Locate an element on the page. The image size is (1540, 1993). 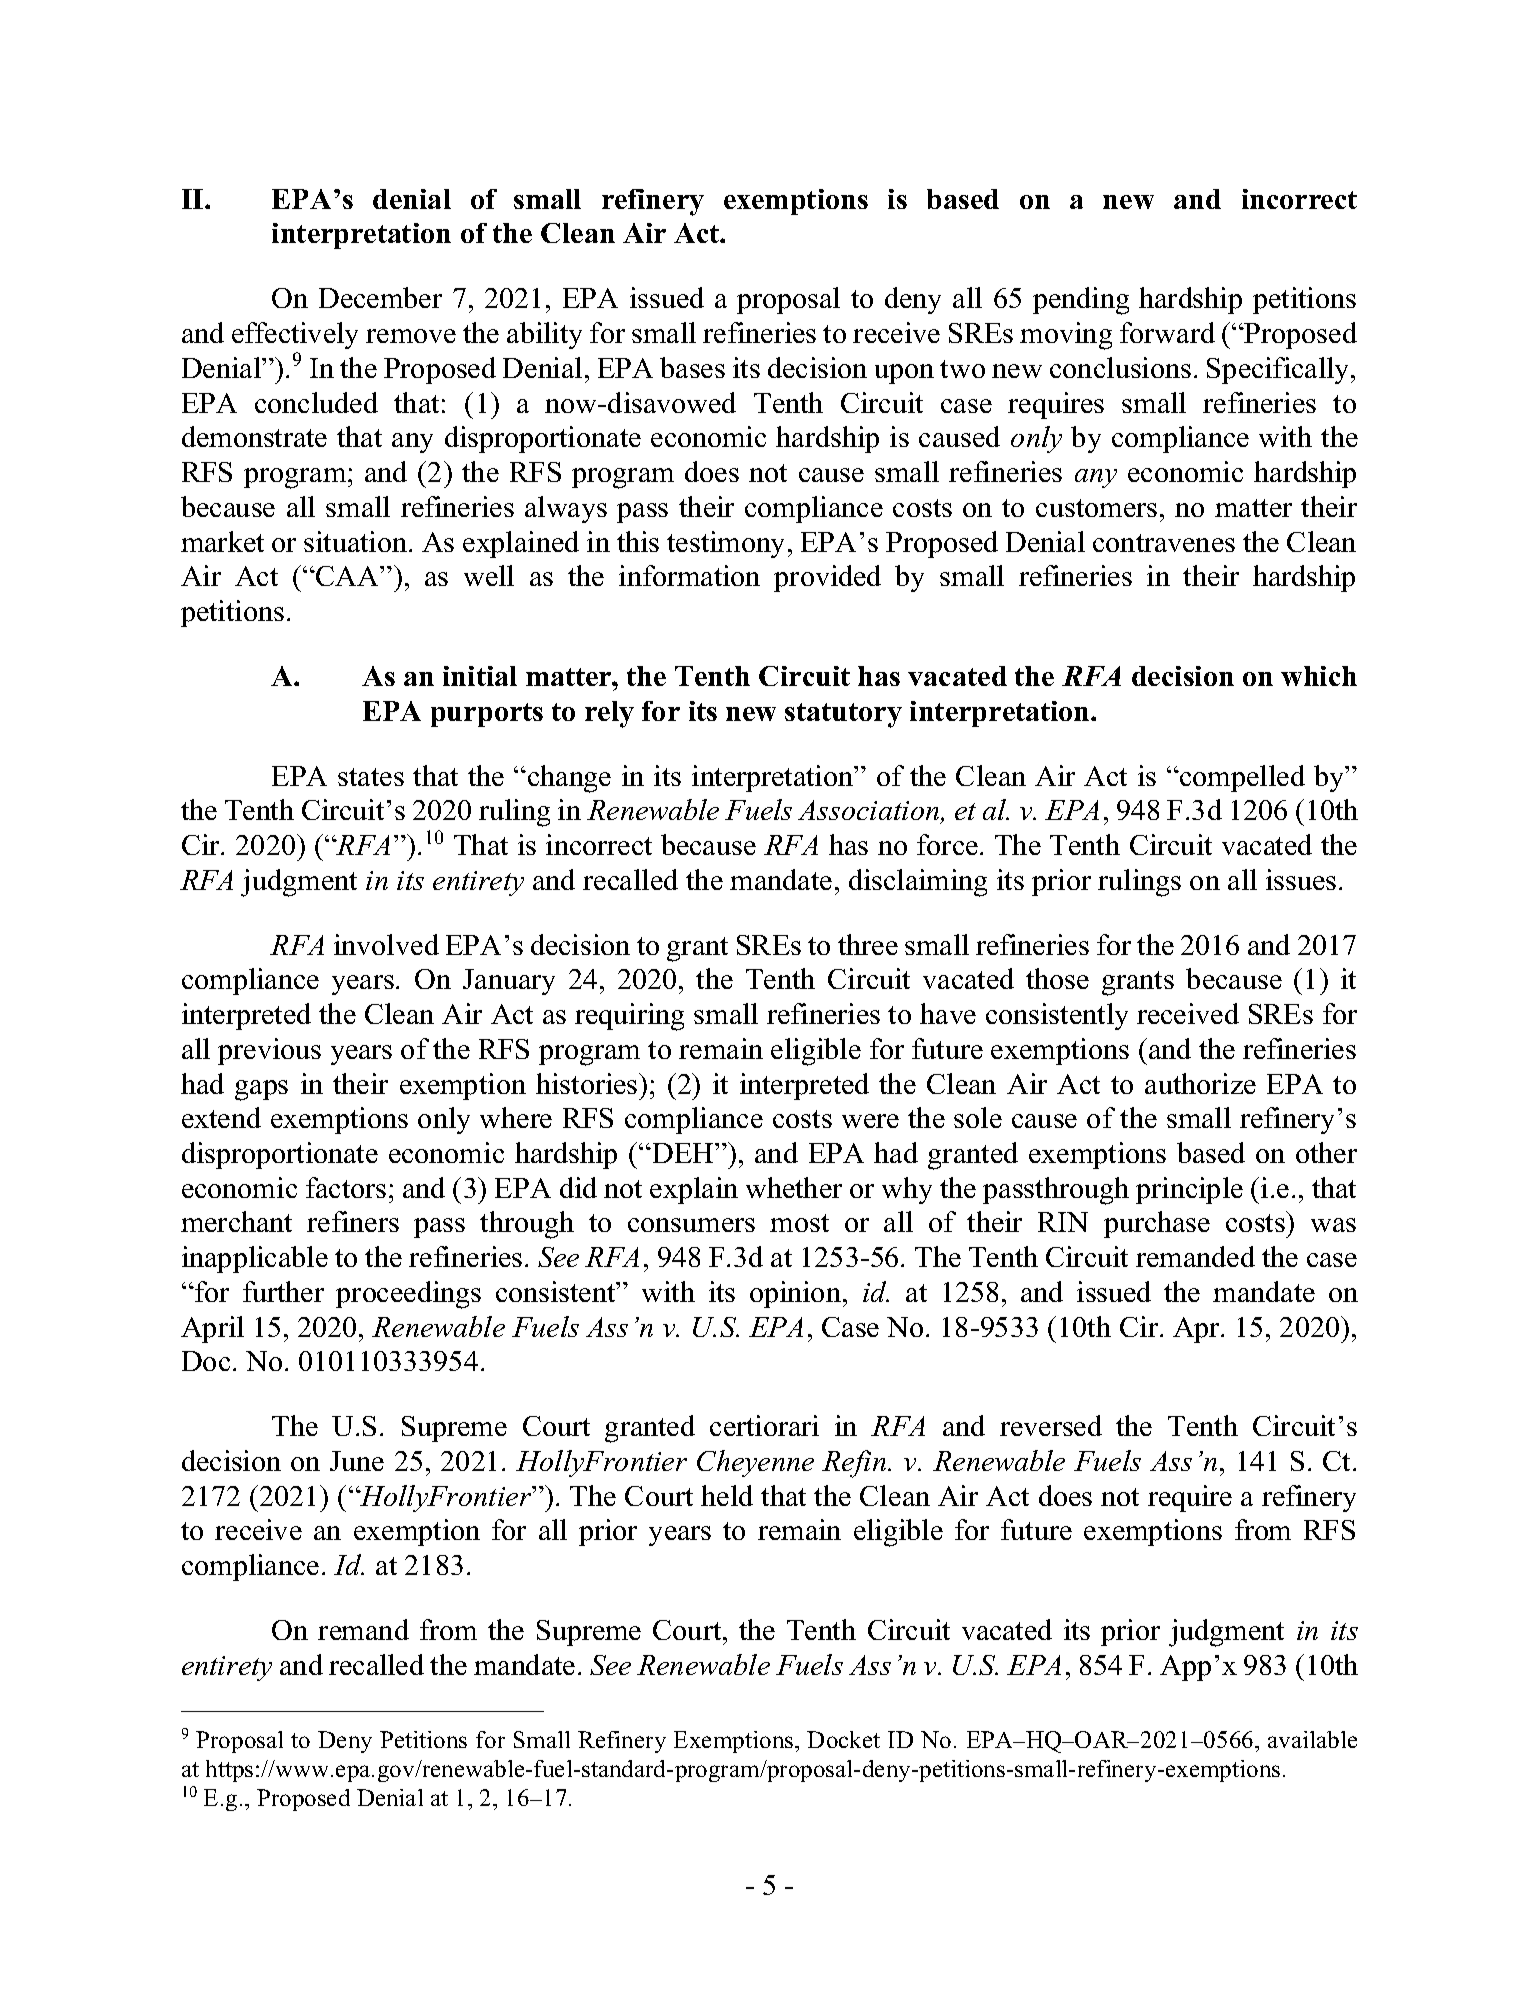
issues is located at coordinates (1301, 879).
